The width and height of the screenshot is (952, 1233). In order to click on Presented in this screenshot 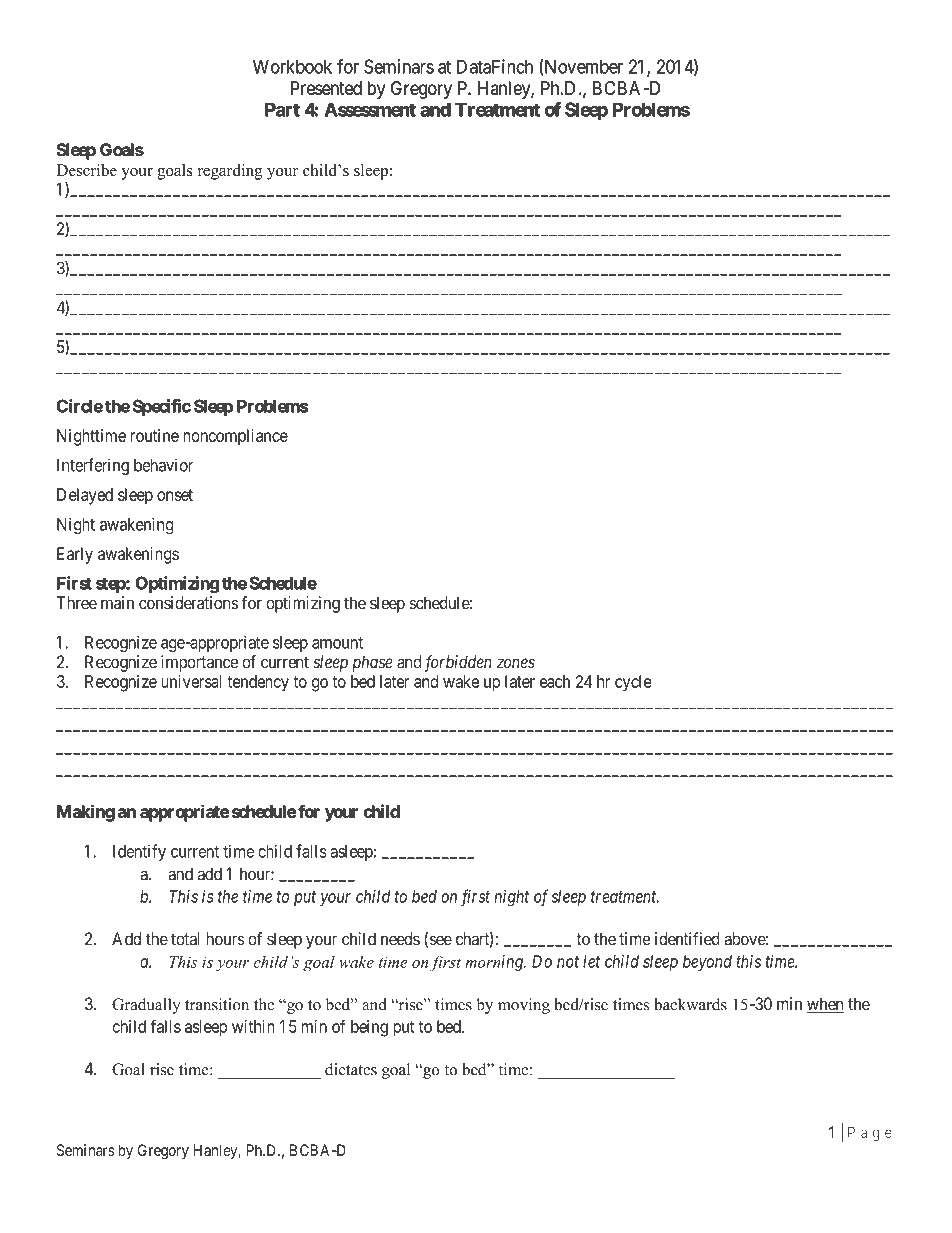, I will do `click(326, 88)`.
